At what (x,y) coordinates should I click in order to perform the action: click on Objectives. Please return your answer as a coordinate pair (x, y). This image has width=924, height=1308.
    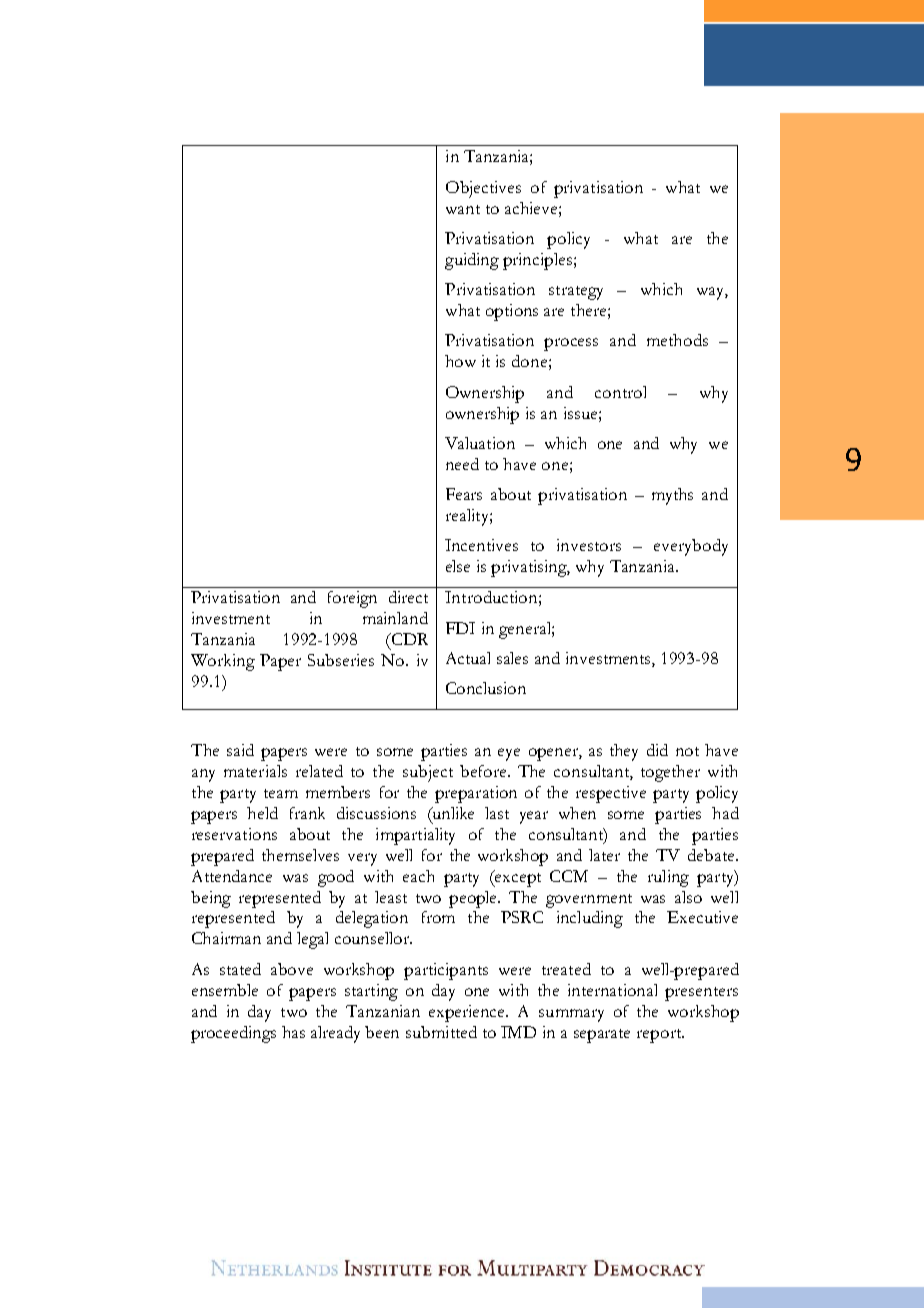
    Looking at the image, I should click on (483, 189).
